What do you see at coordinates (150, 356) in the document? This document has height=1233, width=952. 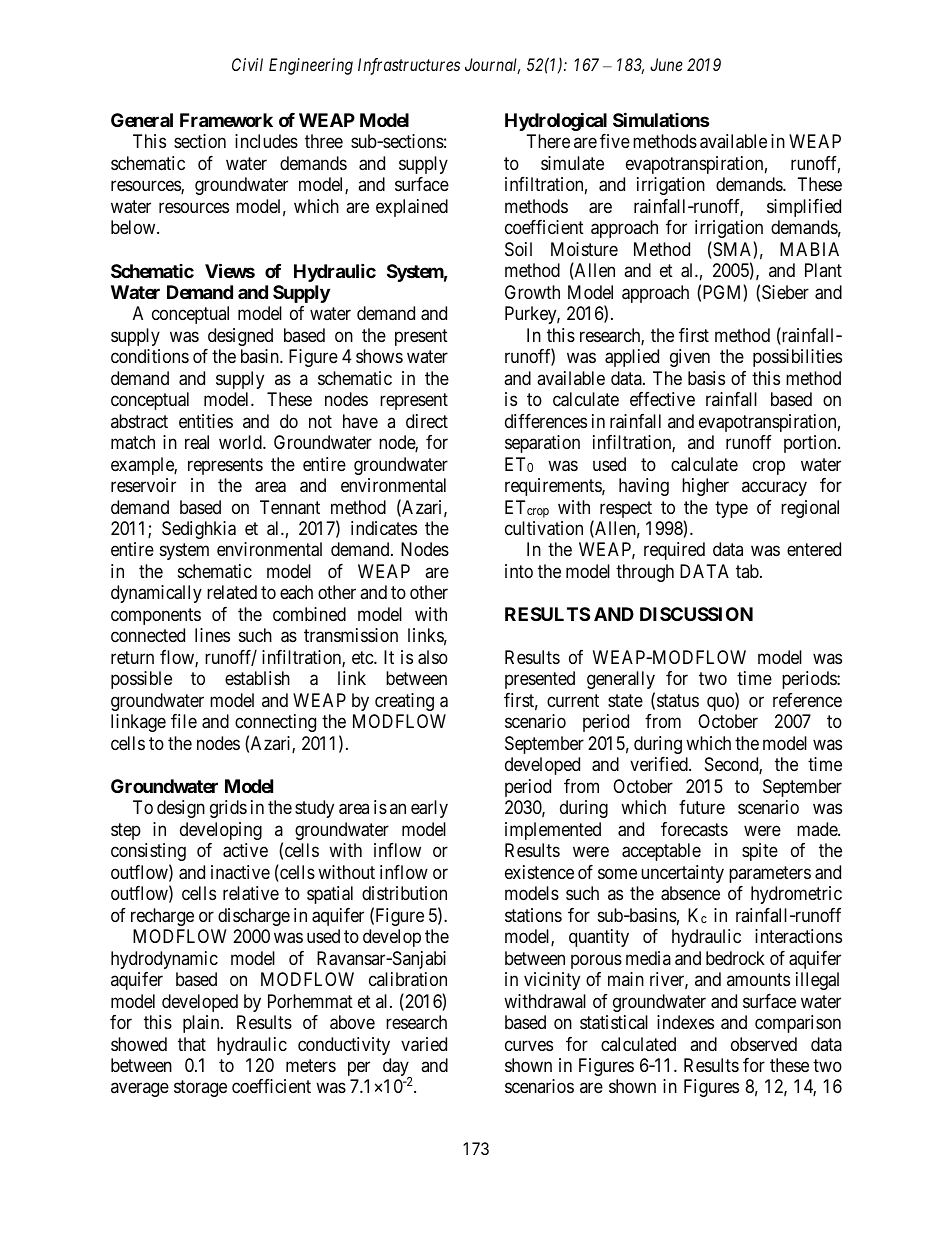 I see `conditions` at bounding box center [150, 356].
